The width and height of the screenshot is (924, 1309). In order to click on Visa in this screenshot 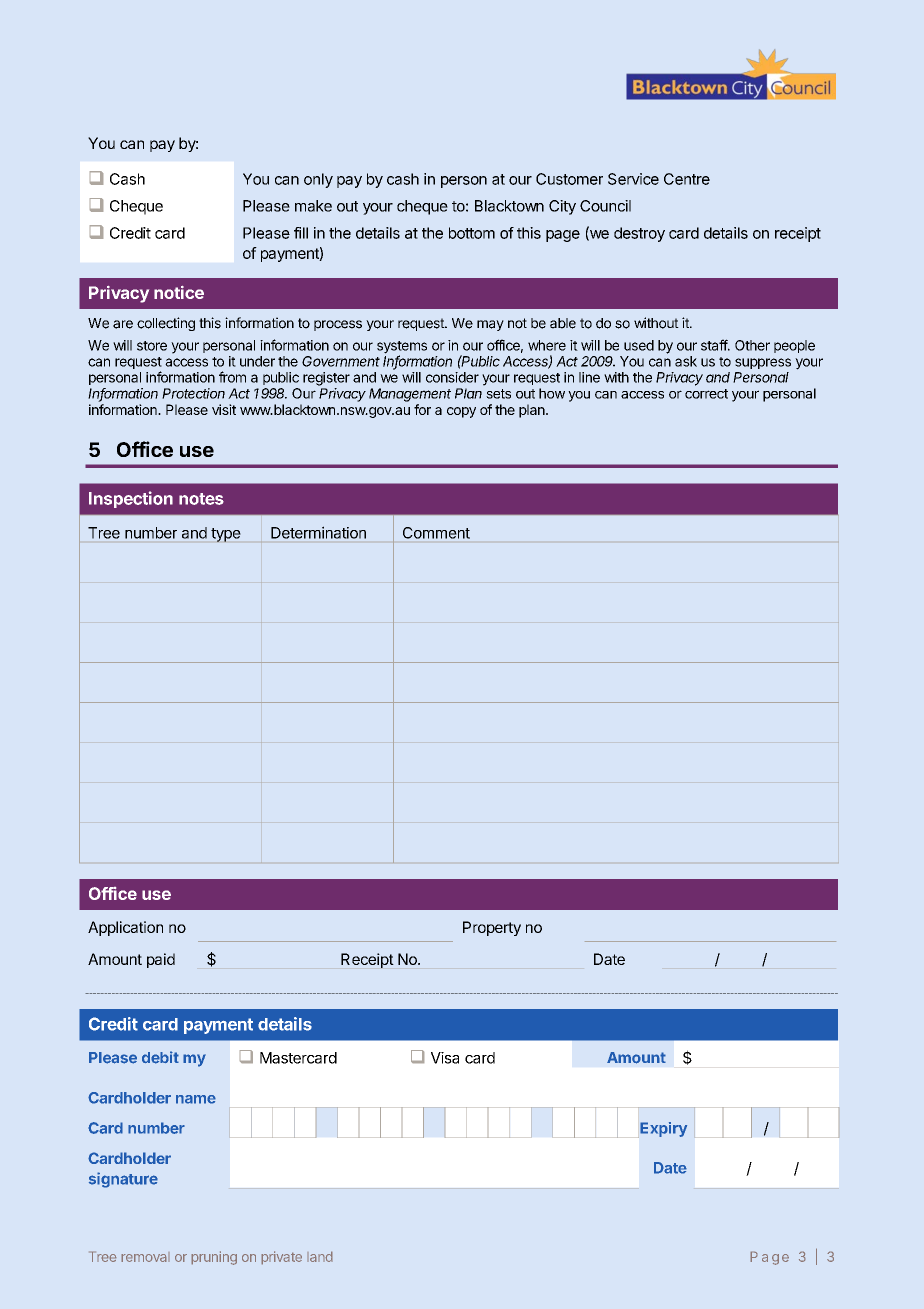, I will do `click(445, 1058)`.
